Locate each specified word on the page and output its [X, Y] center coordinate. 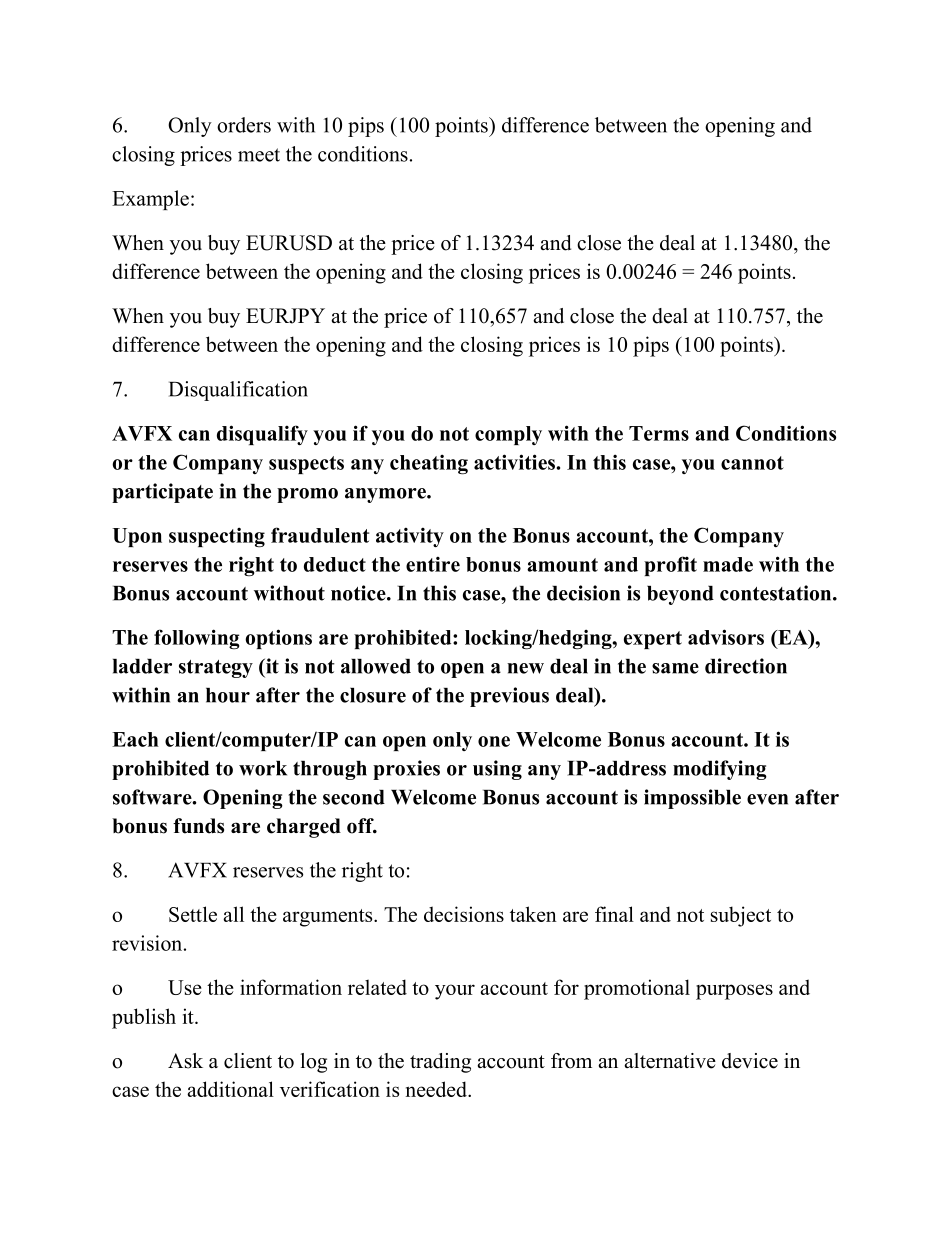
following [196, 639]
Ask [185, 1061]
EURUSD [289, 243]
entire [433, 564]
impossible [692, 799]
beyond [680, 595]
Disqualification [238, 391]
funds [198, 826]
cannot [752, 463]
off [361, 826]
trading [440, 1063]
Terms [659, 433]
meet [259, 155]
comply [508, 435]
